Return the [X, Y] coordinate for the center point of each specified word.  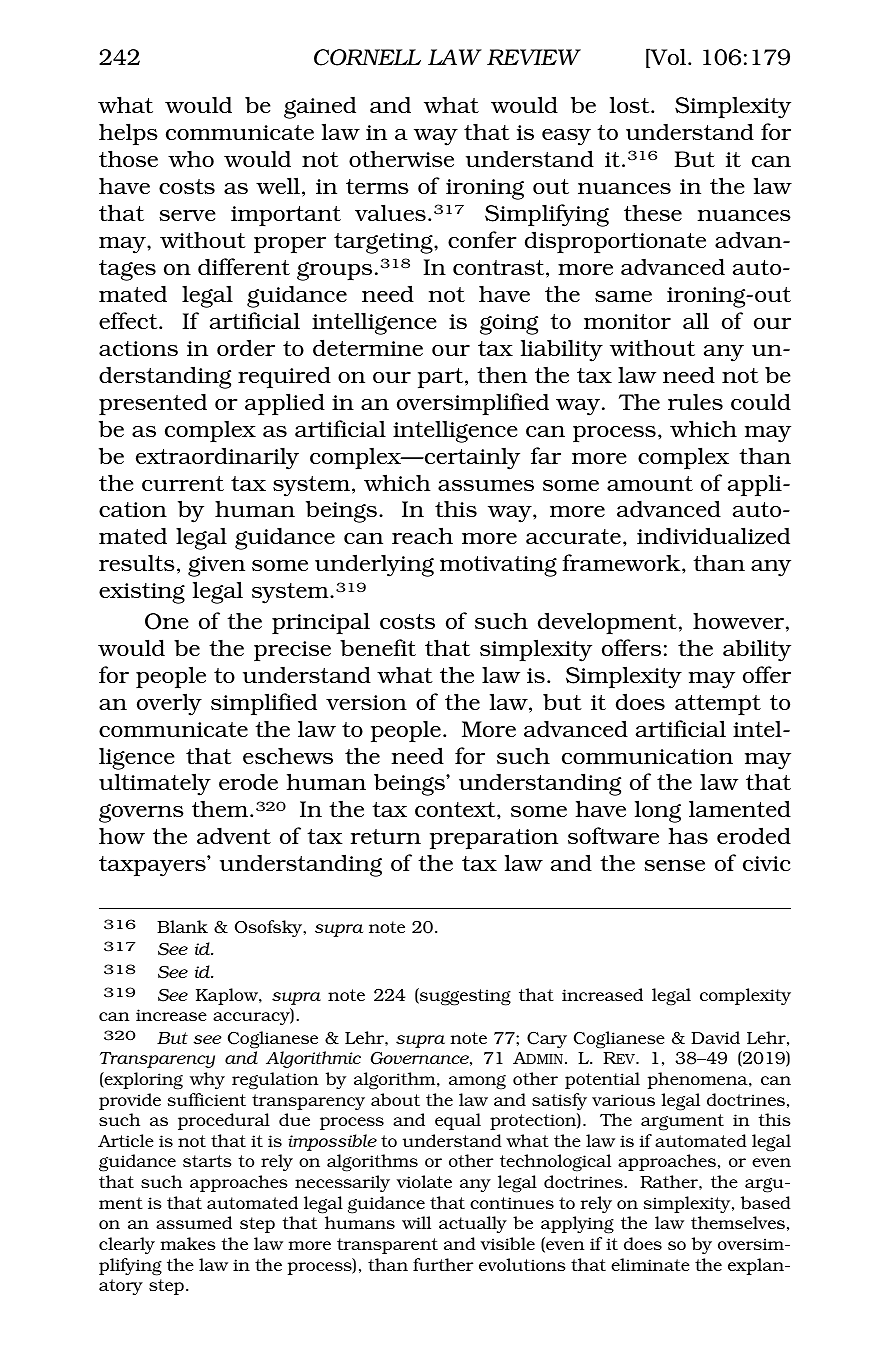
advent [234, 835]
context [456, 809]
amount [650, 483]
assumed [194, 1222]
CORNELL [367, 57]
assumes [486, 485]
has [688, 835]
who [191, 158]
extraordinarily [217, 458]
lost [631, 104]
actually [473, 1224]
